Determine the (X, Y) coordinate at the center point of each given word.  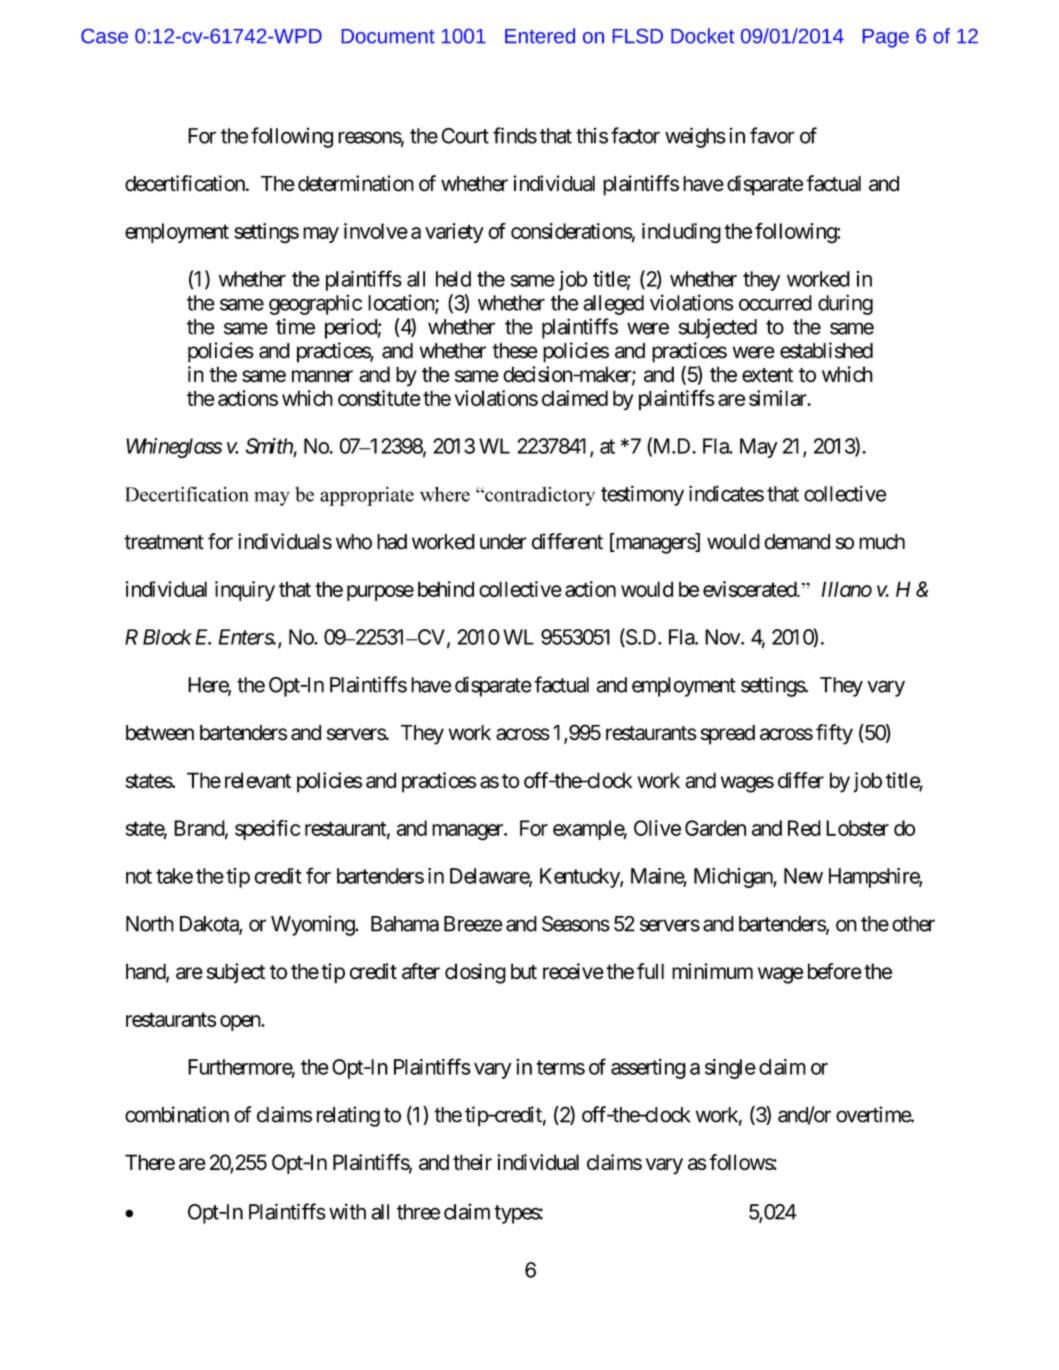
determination (356, 183)
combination (177, 1114)
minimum (712, 971)
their (472, 1162)
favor (772, 135)
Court (465, 136)
